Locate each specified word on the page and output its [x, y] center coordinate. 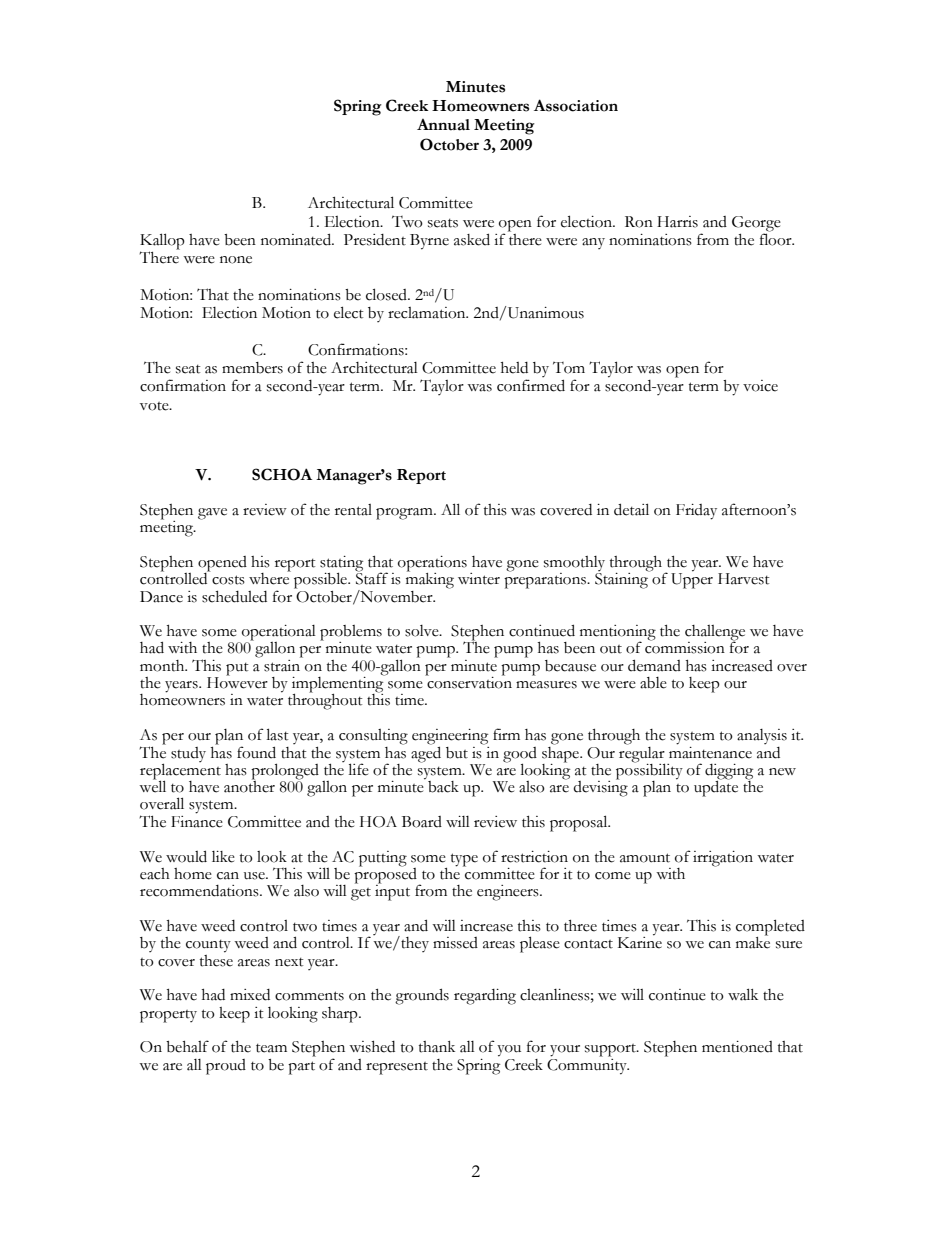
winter [479, 579]
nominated [297, 239]
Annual [443, 125]
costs [228, 580]
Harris [677, 222]
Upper [692, 580]
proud [226, 1067]
